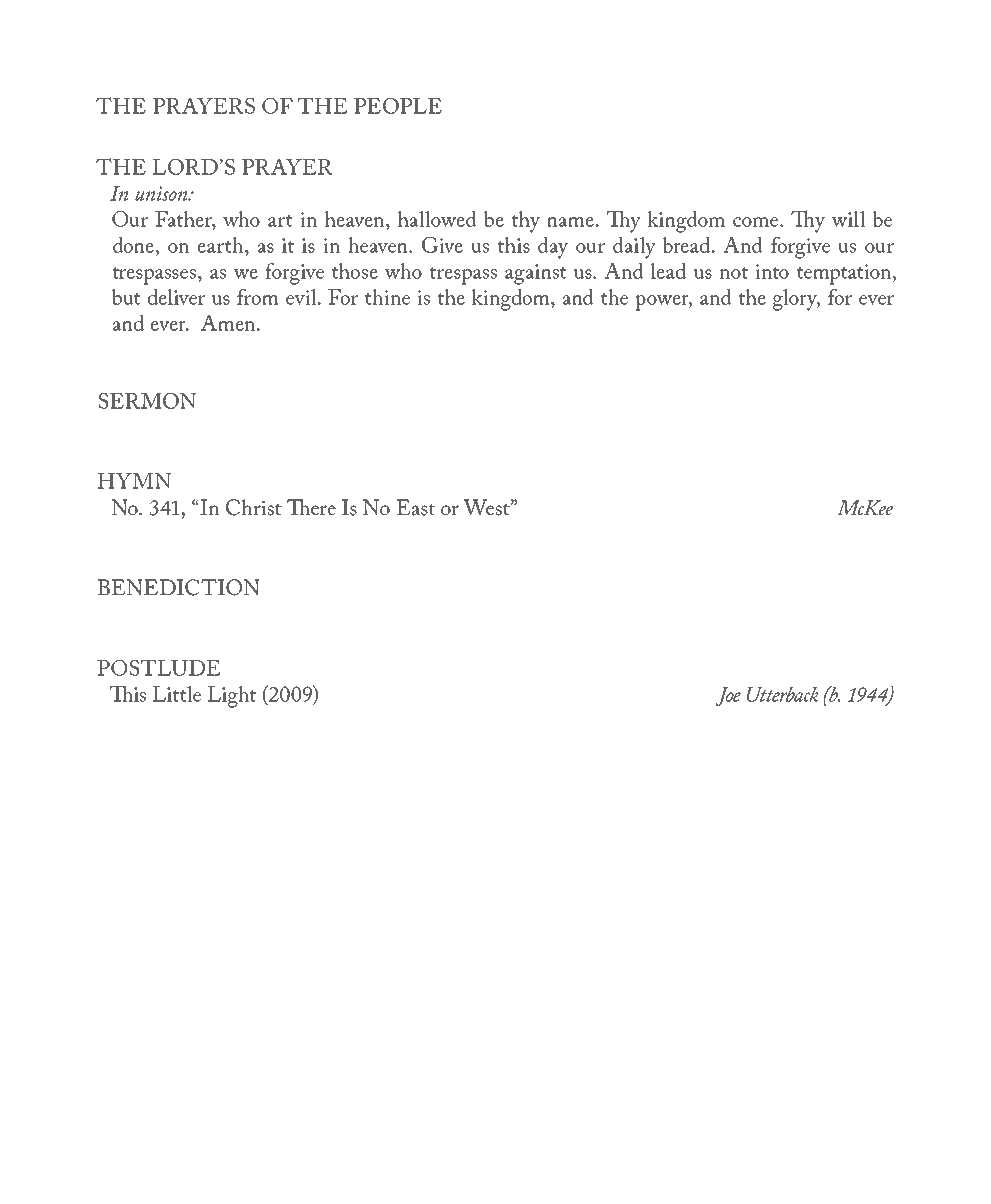 This screenshot has width=991, height=1204. Describe the element at coordinates (232, 697) in the screenshot. I see `Light` at that location.
